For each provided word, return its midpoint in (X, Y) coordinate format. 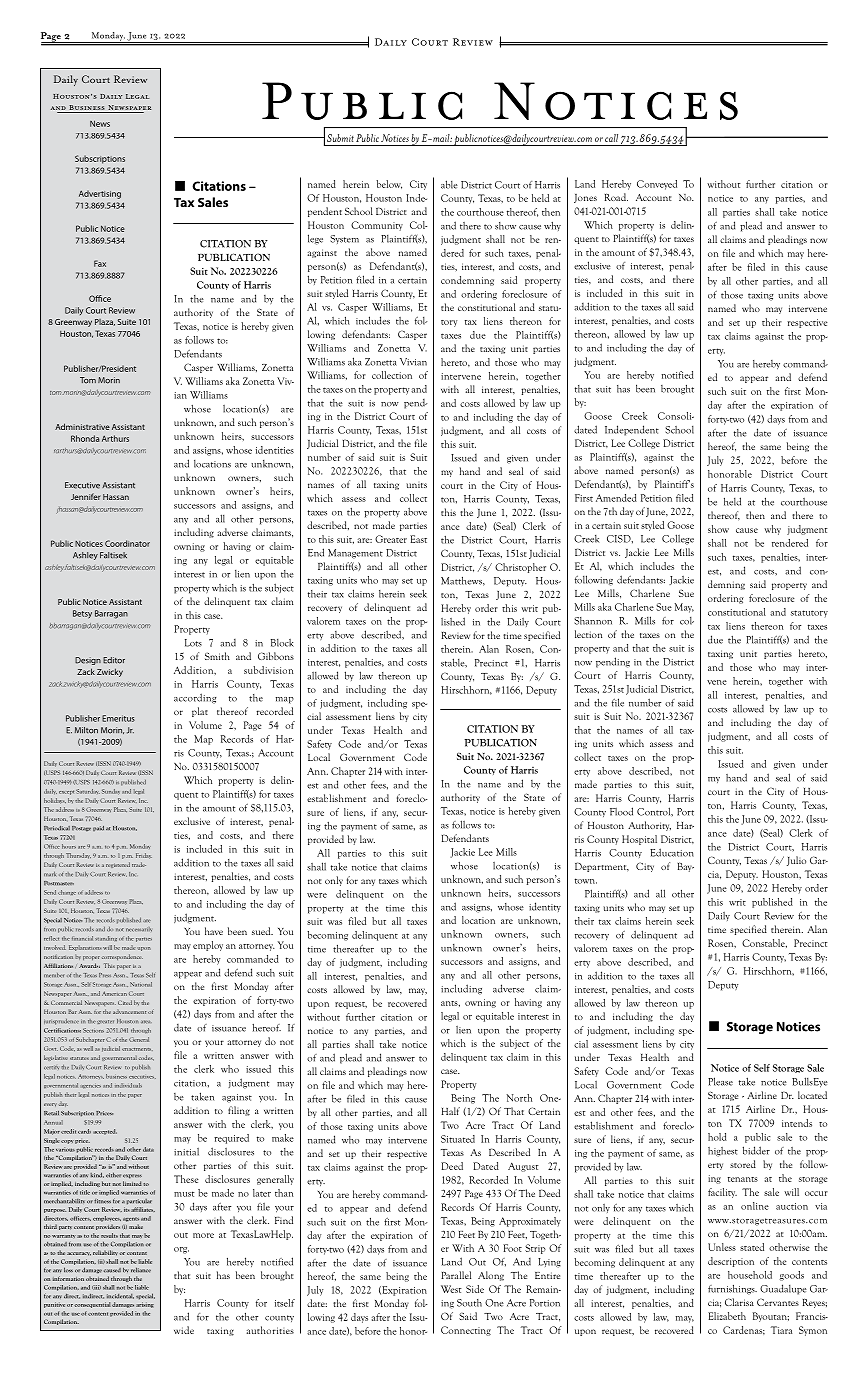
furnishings (732, 1289)
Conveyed (657, 185)
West (451, 1289)
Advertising (100, 194)
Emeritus (118, 718)
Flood (621, 811)
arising (145, 1305)
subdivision (268, 670)
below (389, 184)
